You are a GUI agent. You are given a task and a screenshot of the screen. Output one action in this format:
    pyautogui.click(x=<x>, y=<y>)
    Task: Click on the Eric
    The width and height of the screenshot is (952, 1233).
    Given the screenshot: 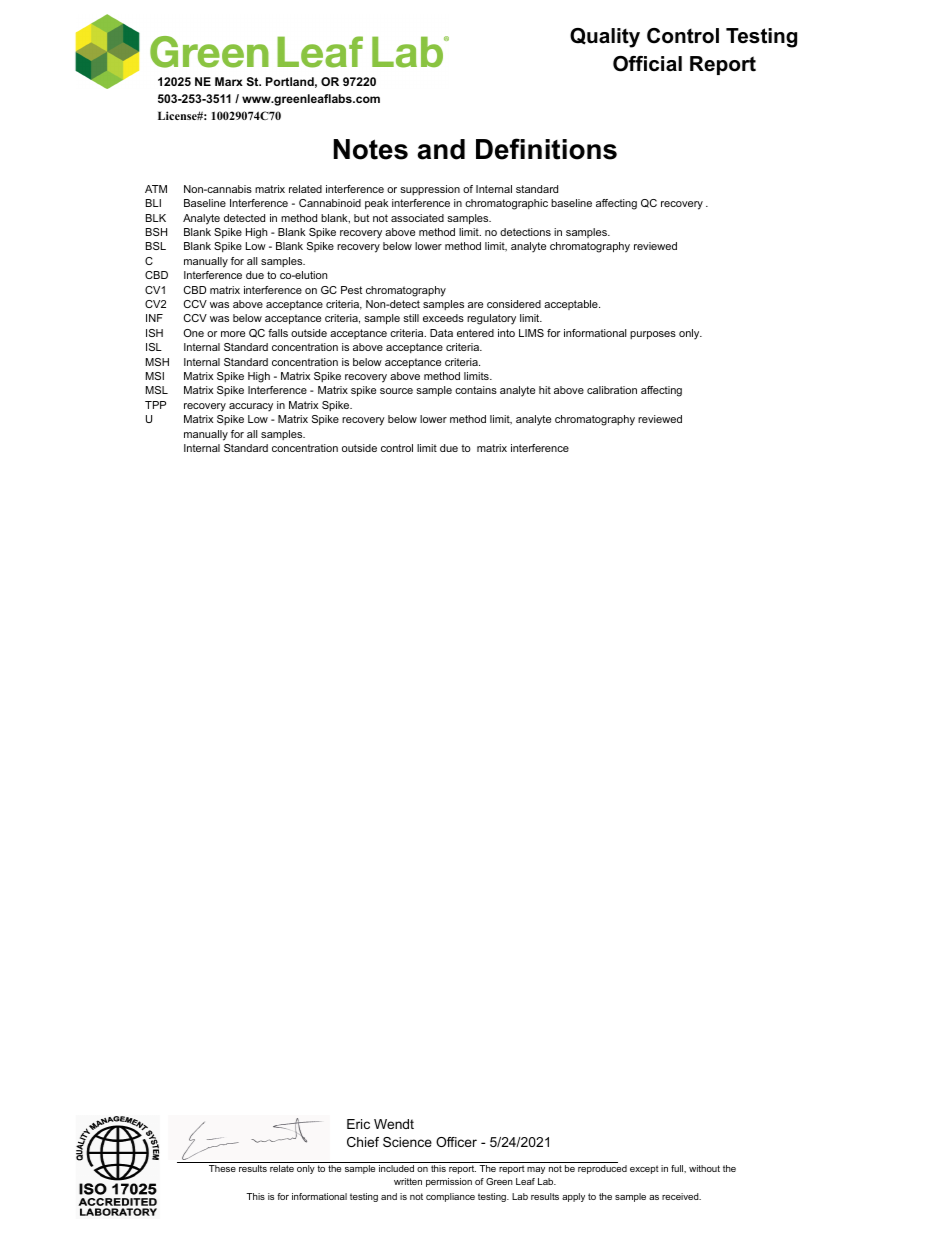 What is the action you would take?
    pyautogui.click(x=358, y=1124)
